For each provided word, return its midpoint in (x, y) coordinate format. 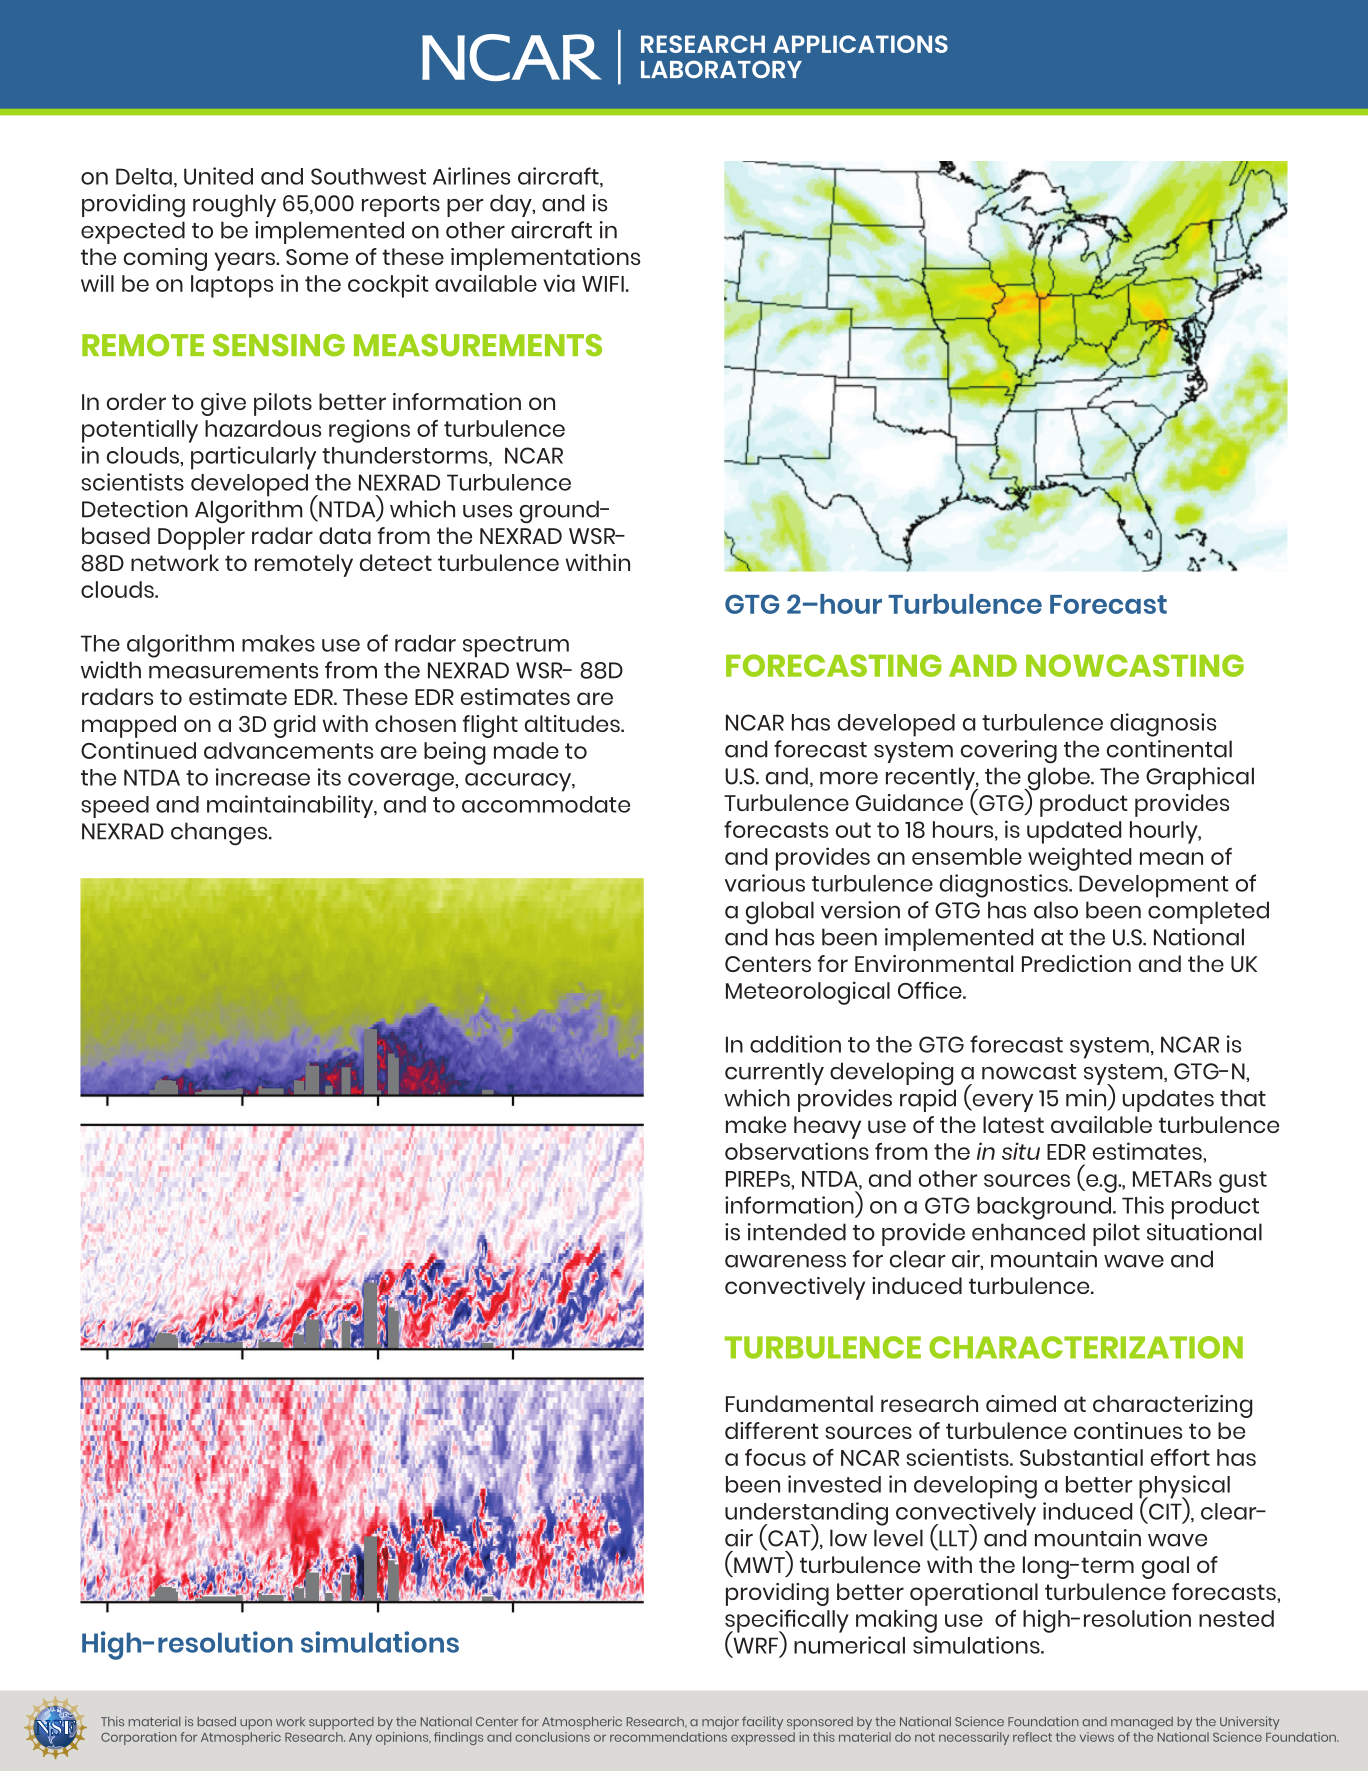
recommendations (668, 1735)
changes (220, 834)
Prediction (1076, 963)
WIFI (603, 284)
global (780, 913)
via (559, 283)
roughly (234, 206)
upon (256, 1724)
